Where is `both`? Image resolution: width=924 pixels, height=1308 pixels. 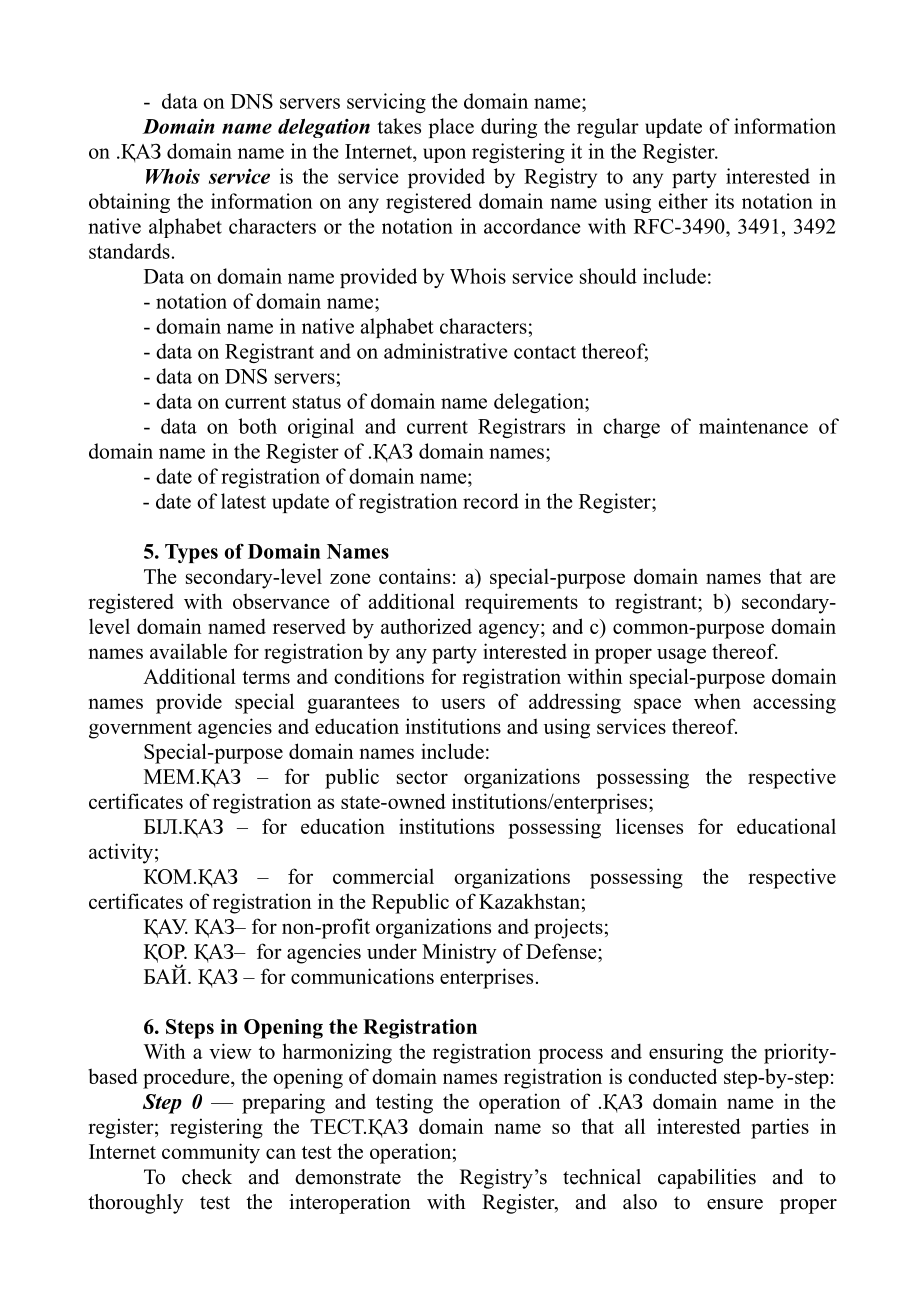
both is located at coordinates (257, 426).
